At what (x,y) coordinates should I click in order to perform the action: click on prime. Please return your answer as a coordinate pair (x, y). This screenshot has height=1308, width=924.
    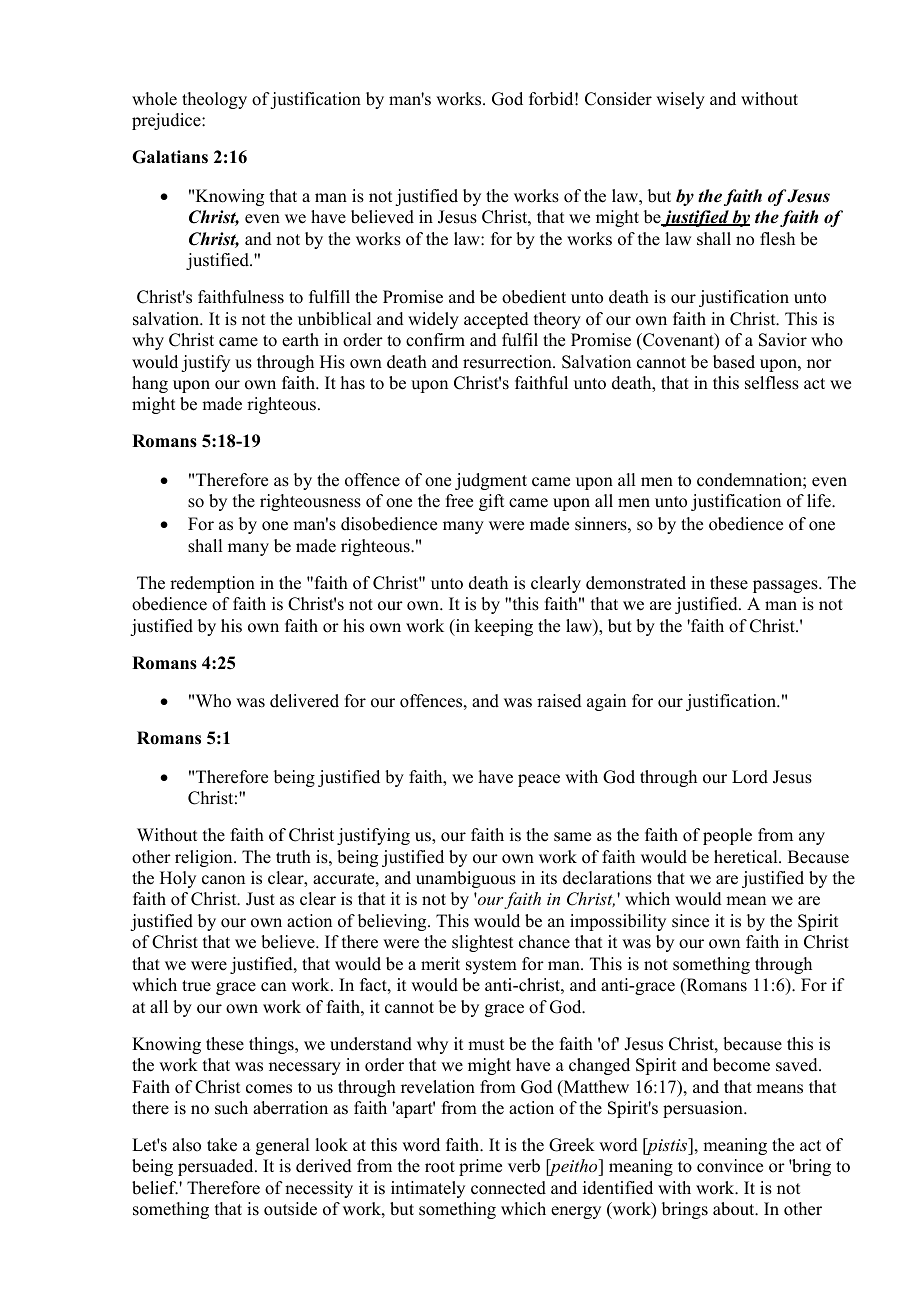
    Looking at the image, I should click on (480, 1167).
